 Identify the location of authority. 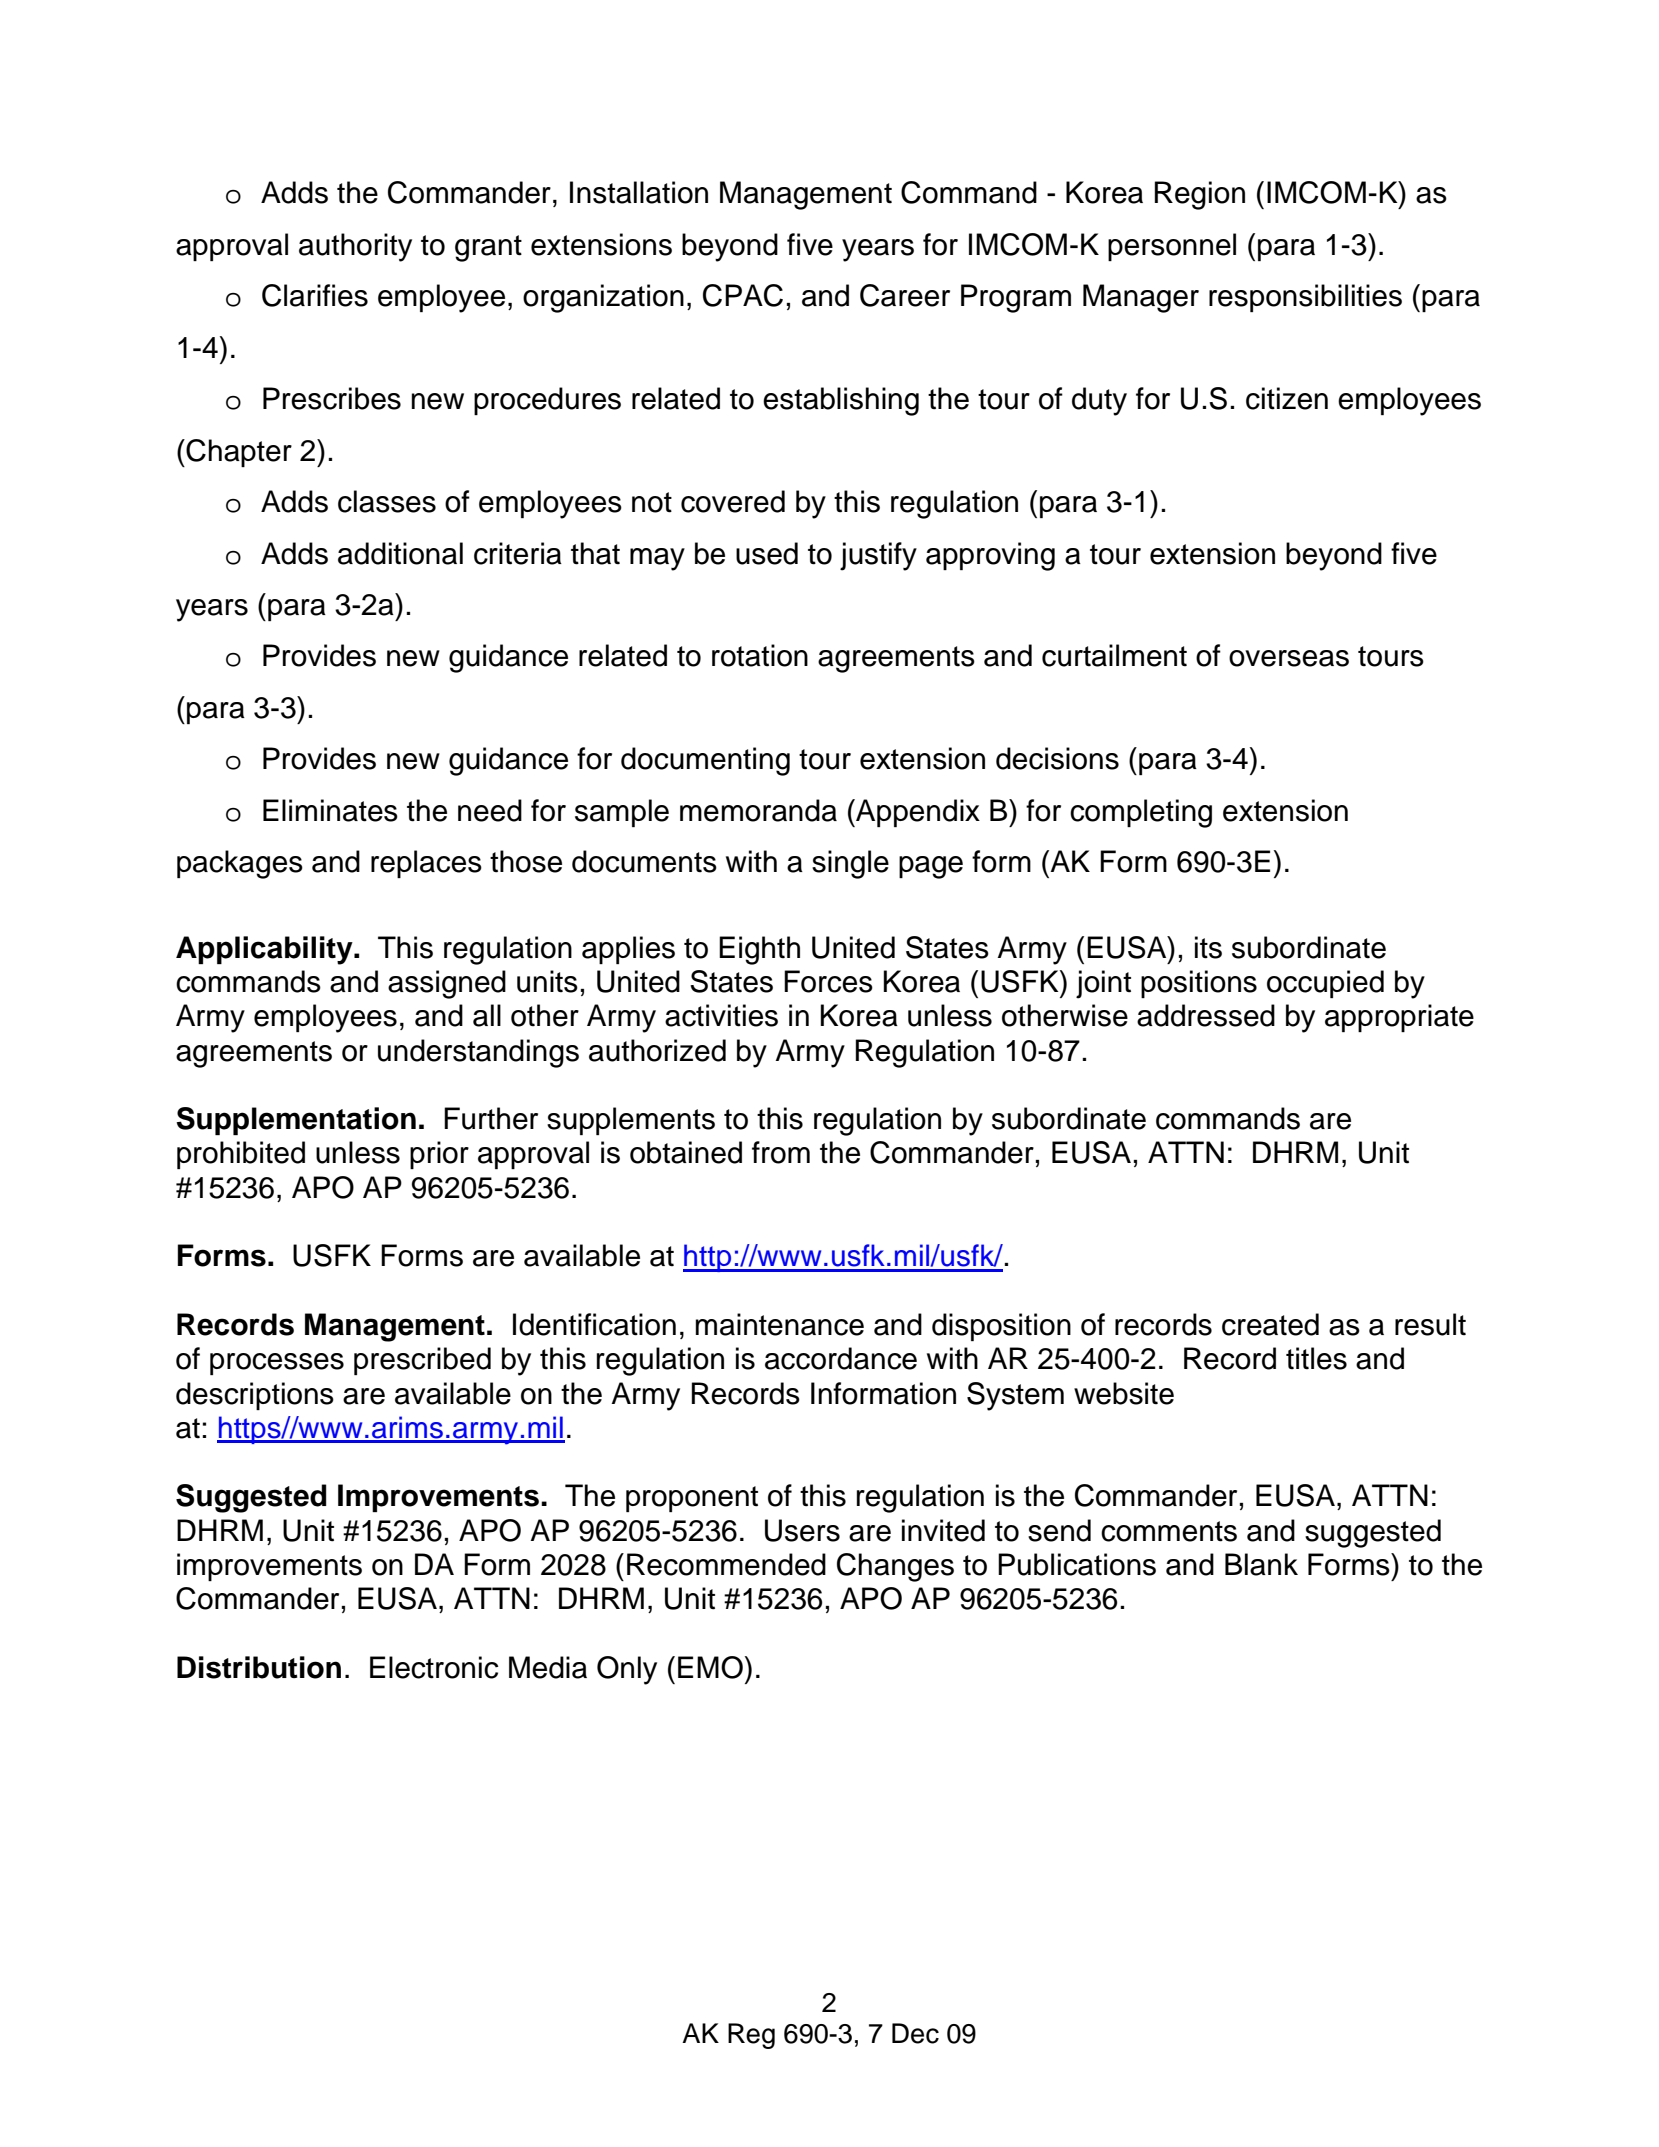
(355, 247).
